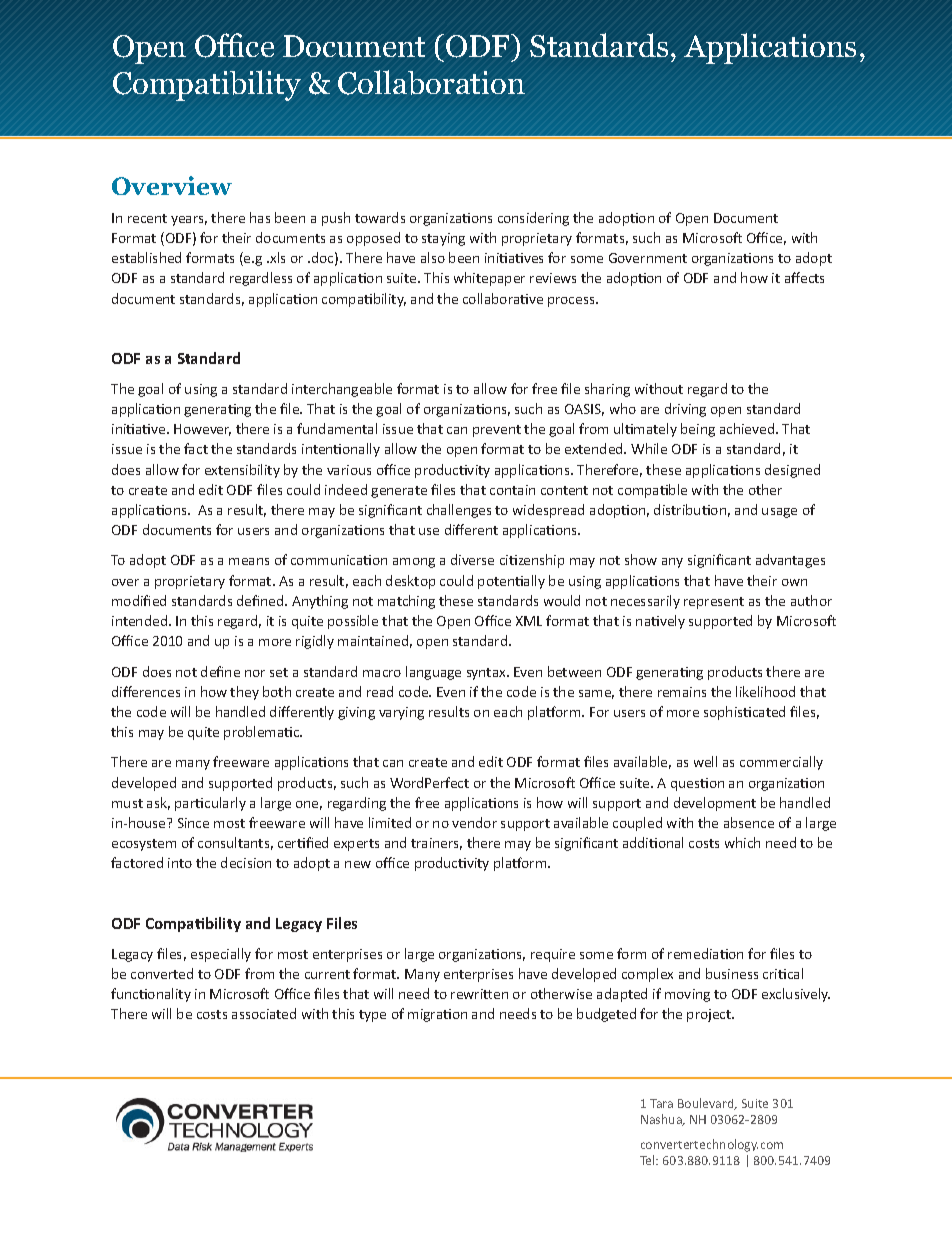 This screenshot has width=952, height=1233. What do you see at coordinates (748, 428) in the screenshot?
I see `achieved` at bounding box center [748, 428].
